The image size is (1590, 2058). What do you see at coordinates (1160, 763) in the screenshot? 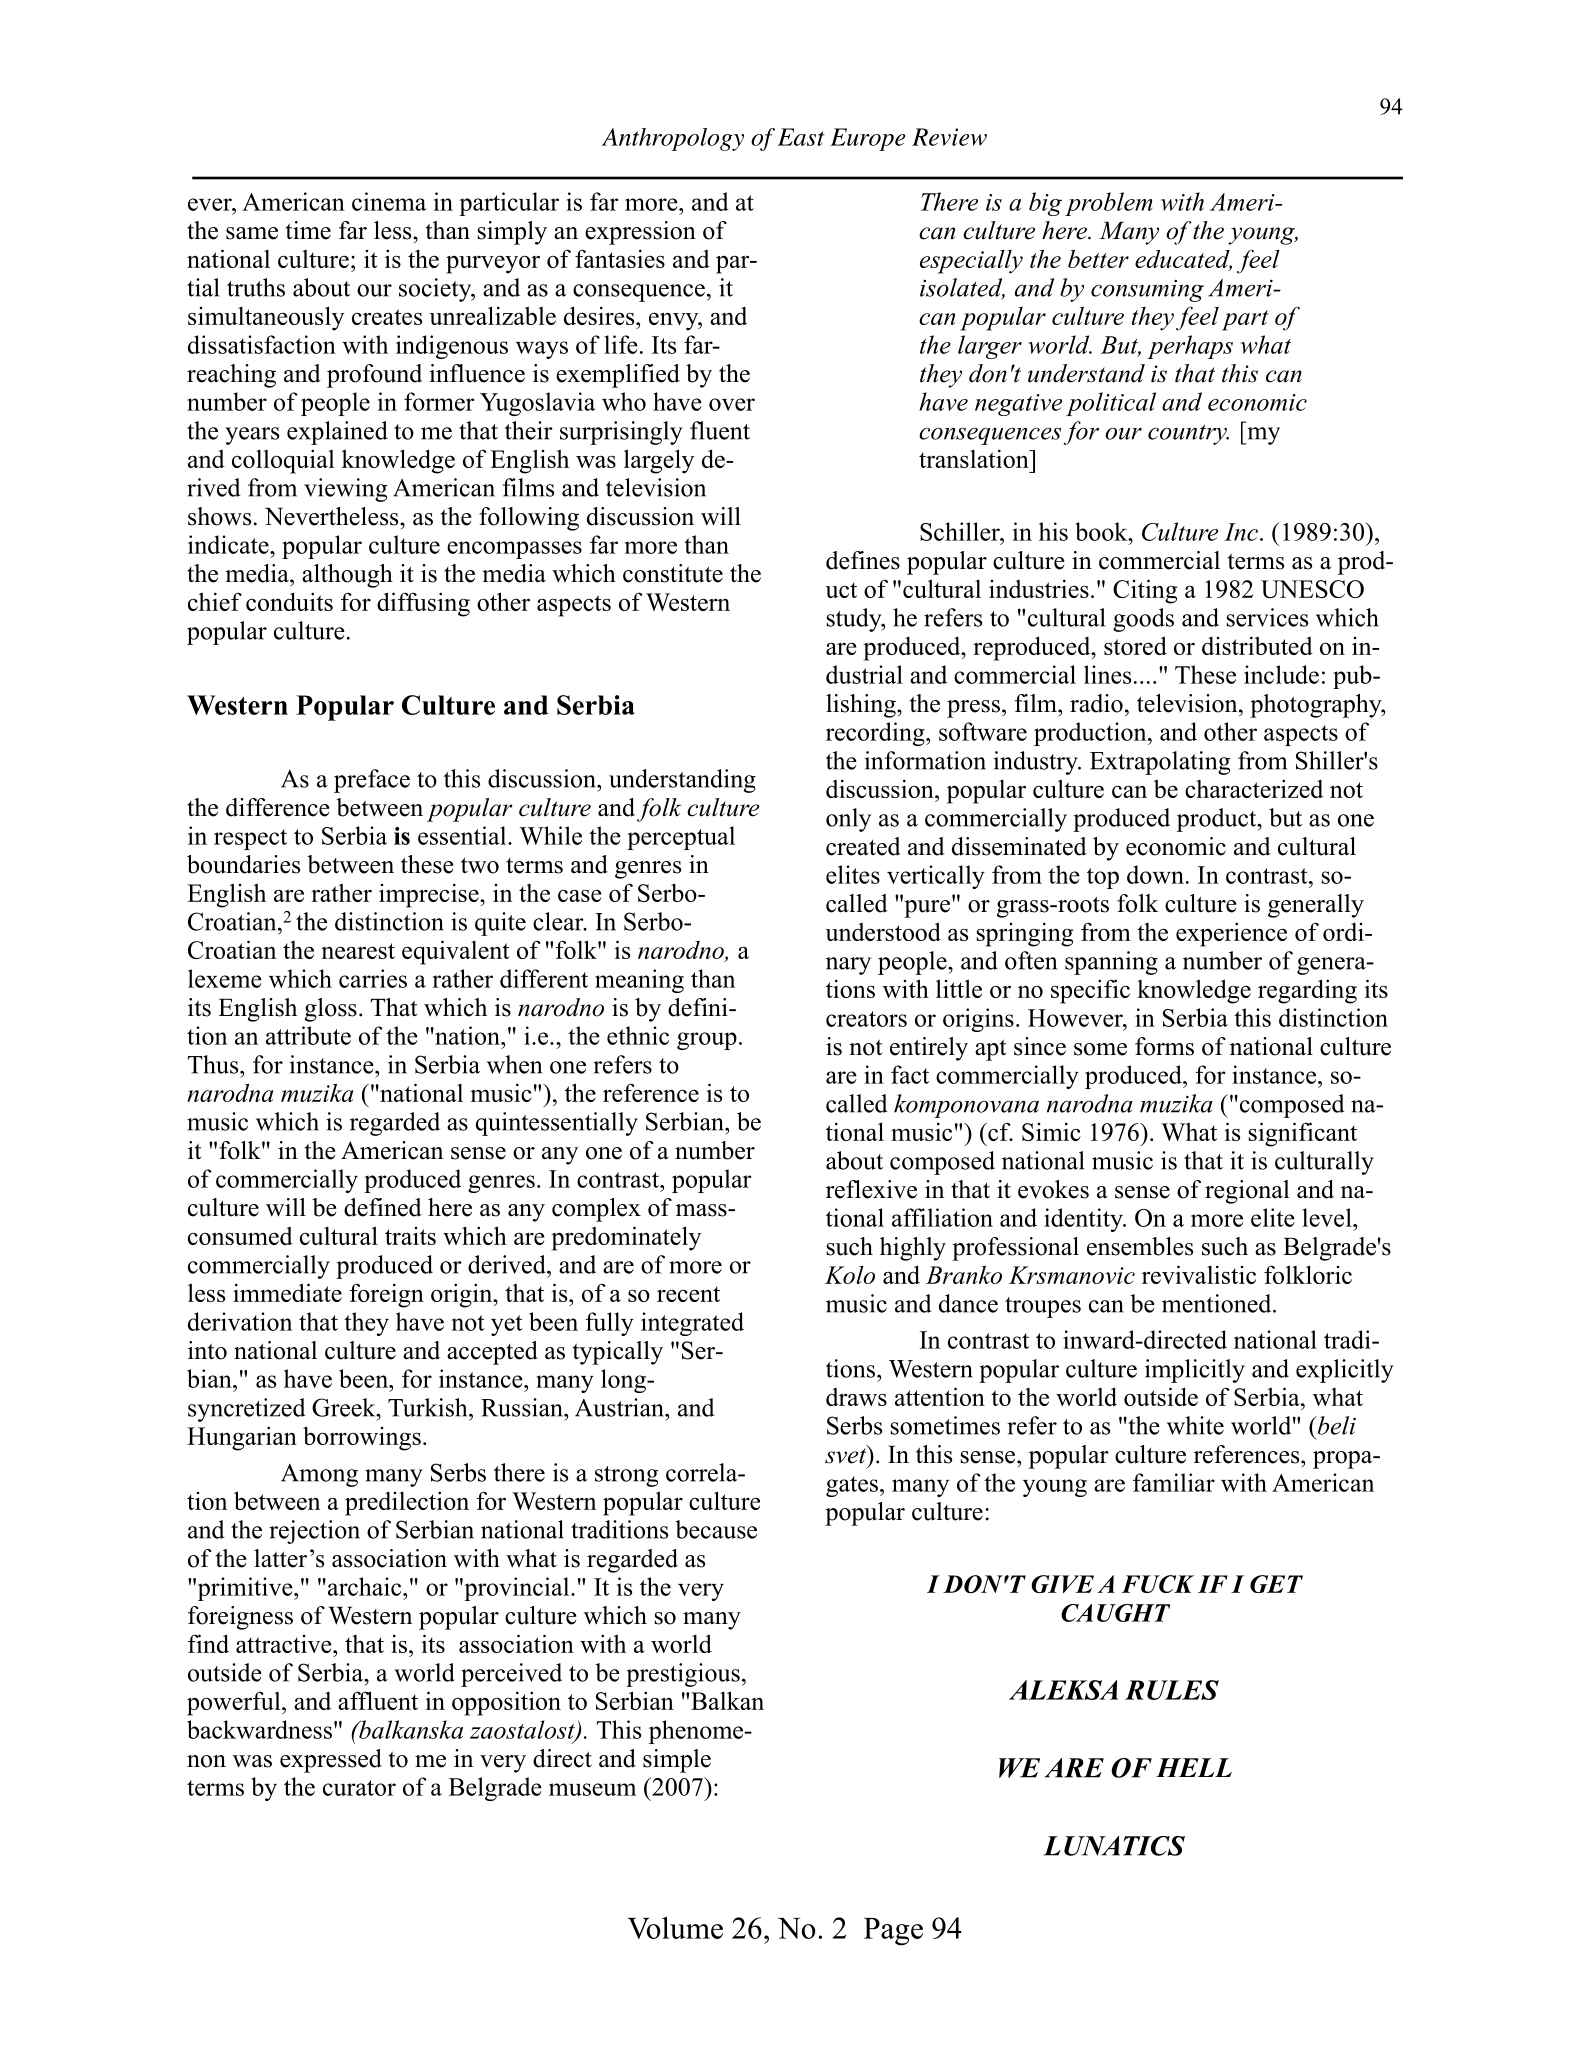
I see `Extrapolating` at bounding box center [1160, 763].
